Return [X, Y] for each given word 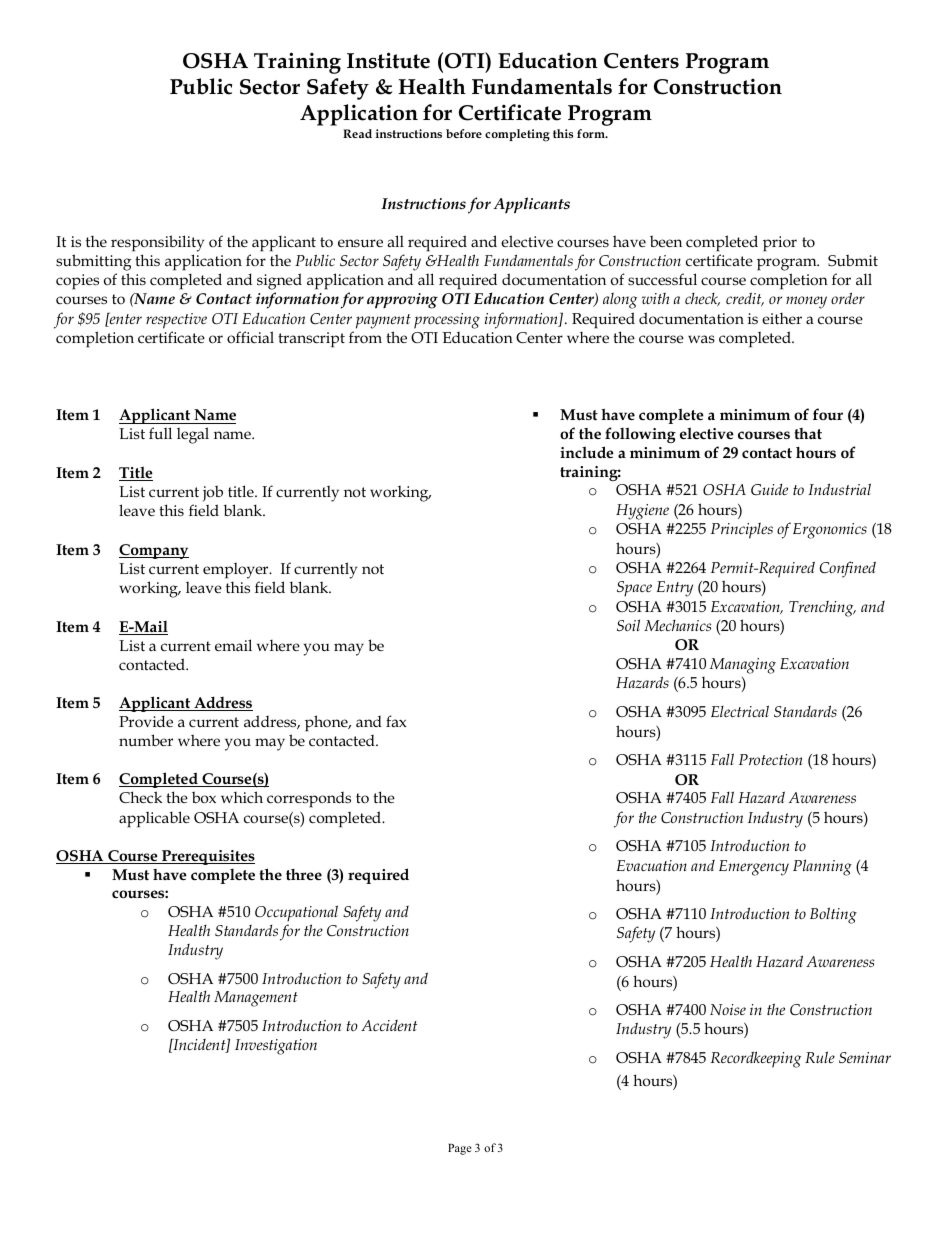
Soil [628, 625]
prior [780, 244]
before [464, 133]
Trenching [822, 609]
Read [357, 133]
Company [154, 551]
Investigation [276, 1047]
